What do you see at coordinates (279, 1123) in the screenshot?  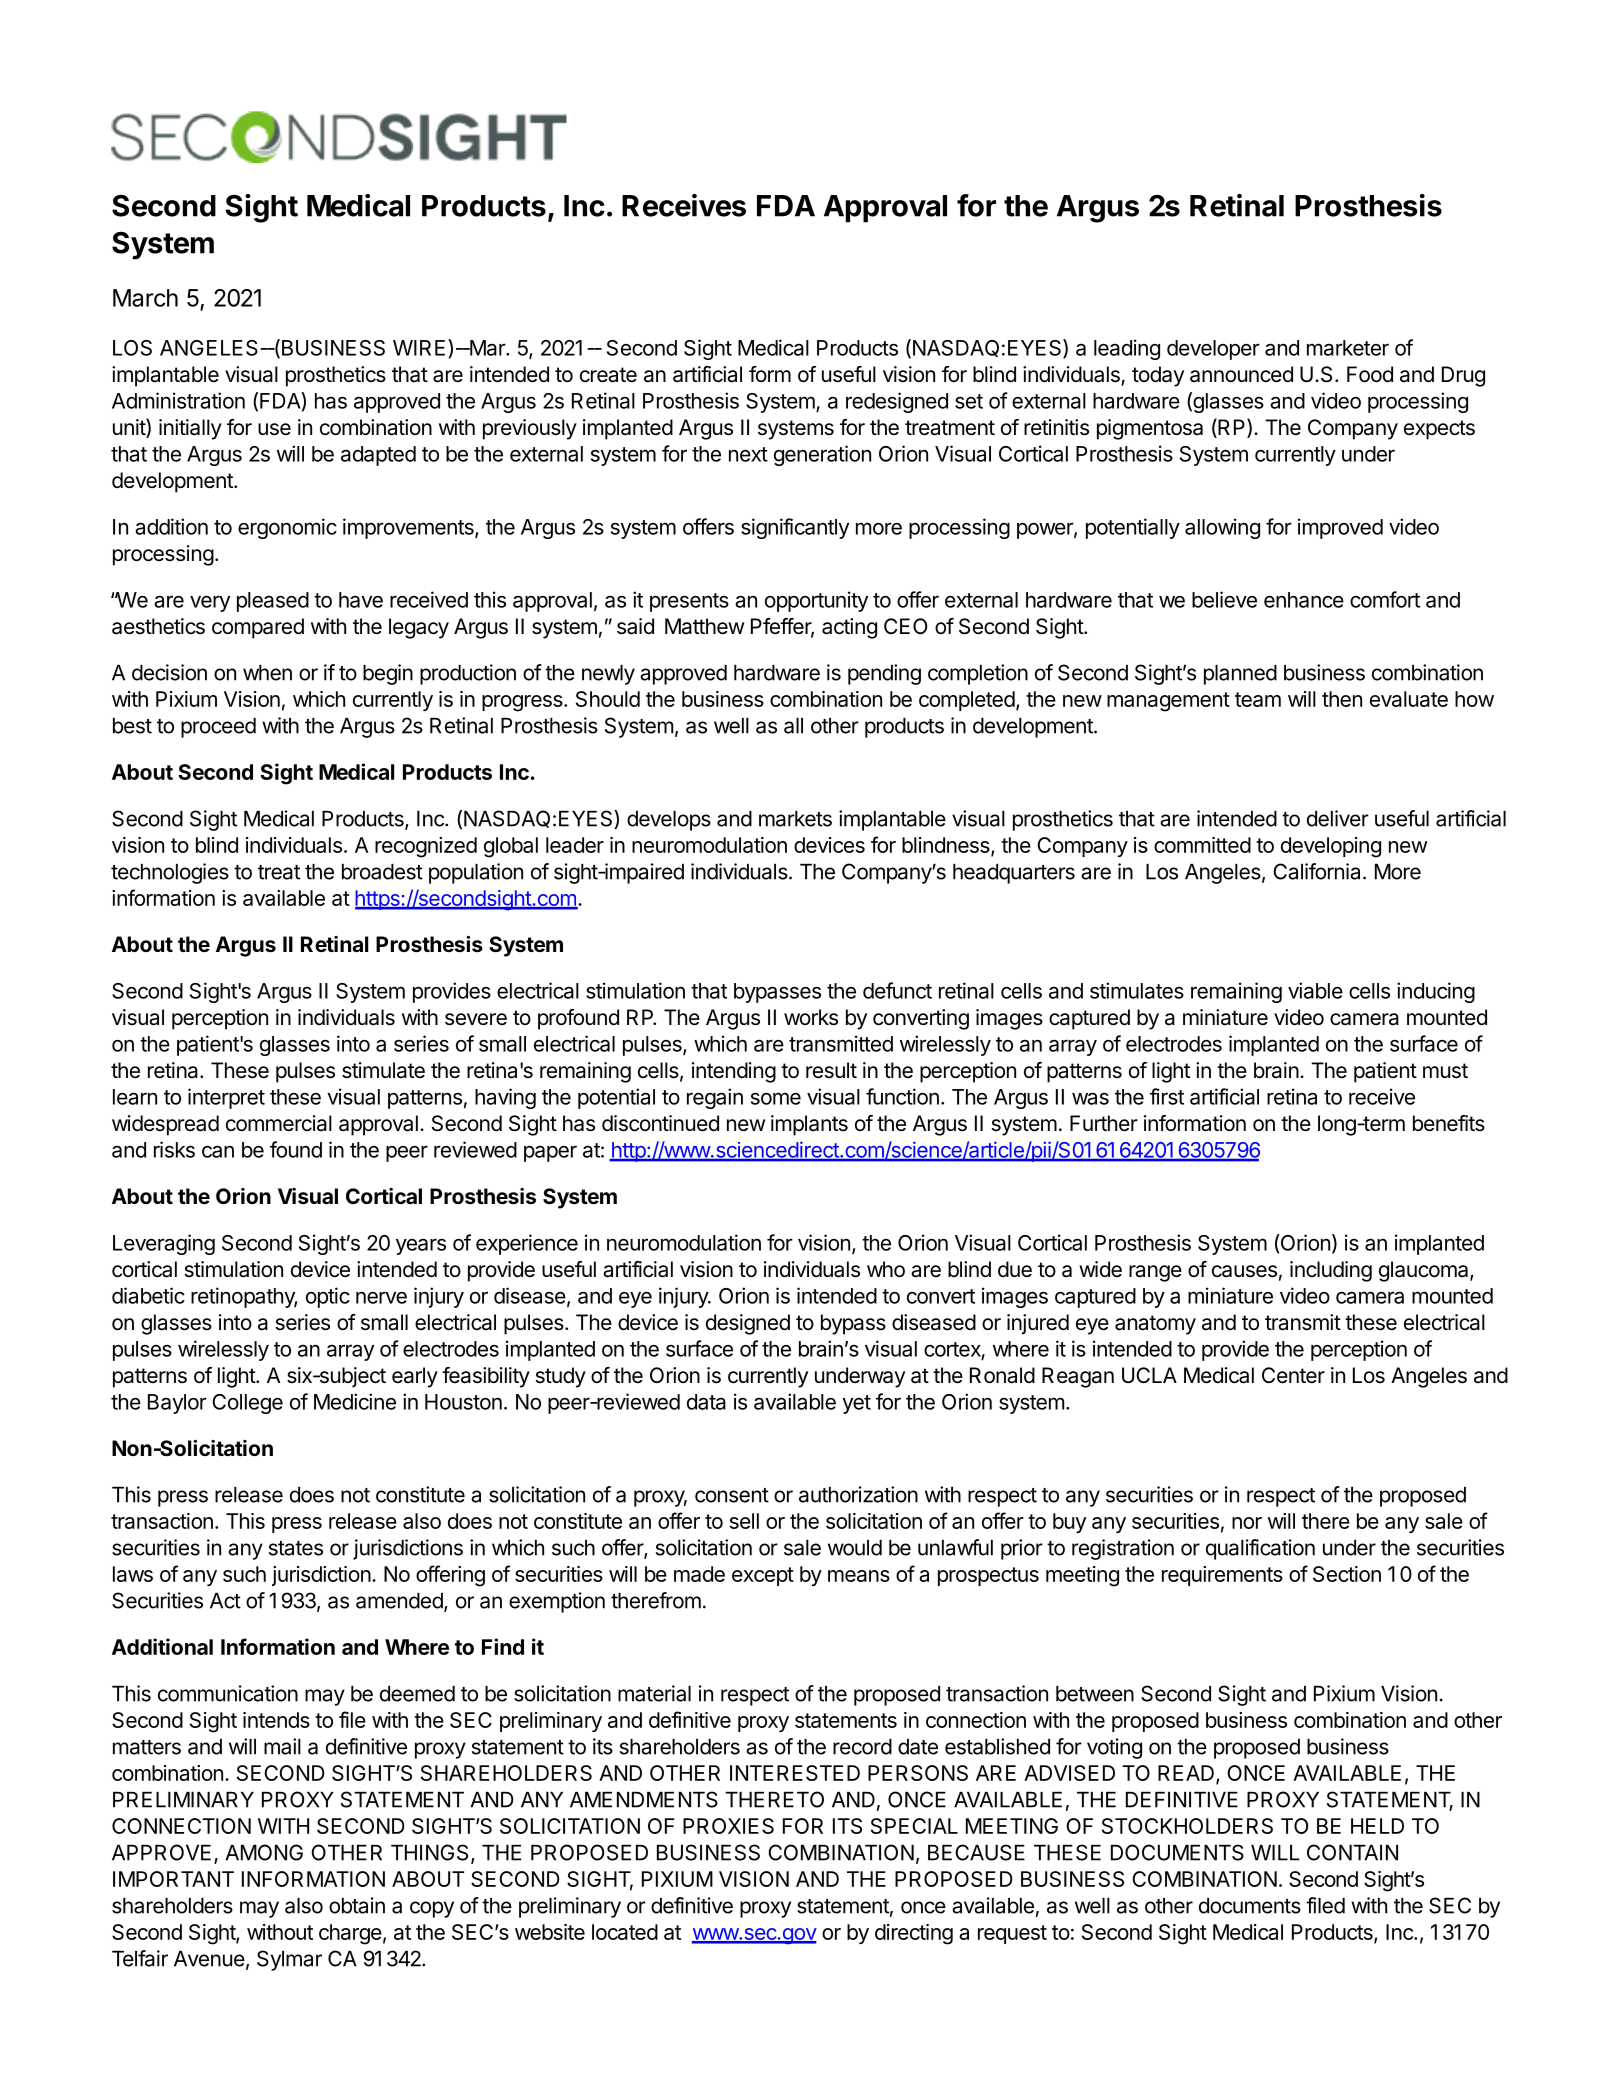 I see `commercial` at bounding box center [279, 1123].
